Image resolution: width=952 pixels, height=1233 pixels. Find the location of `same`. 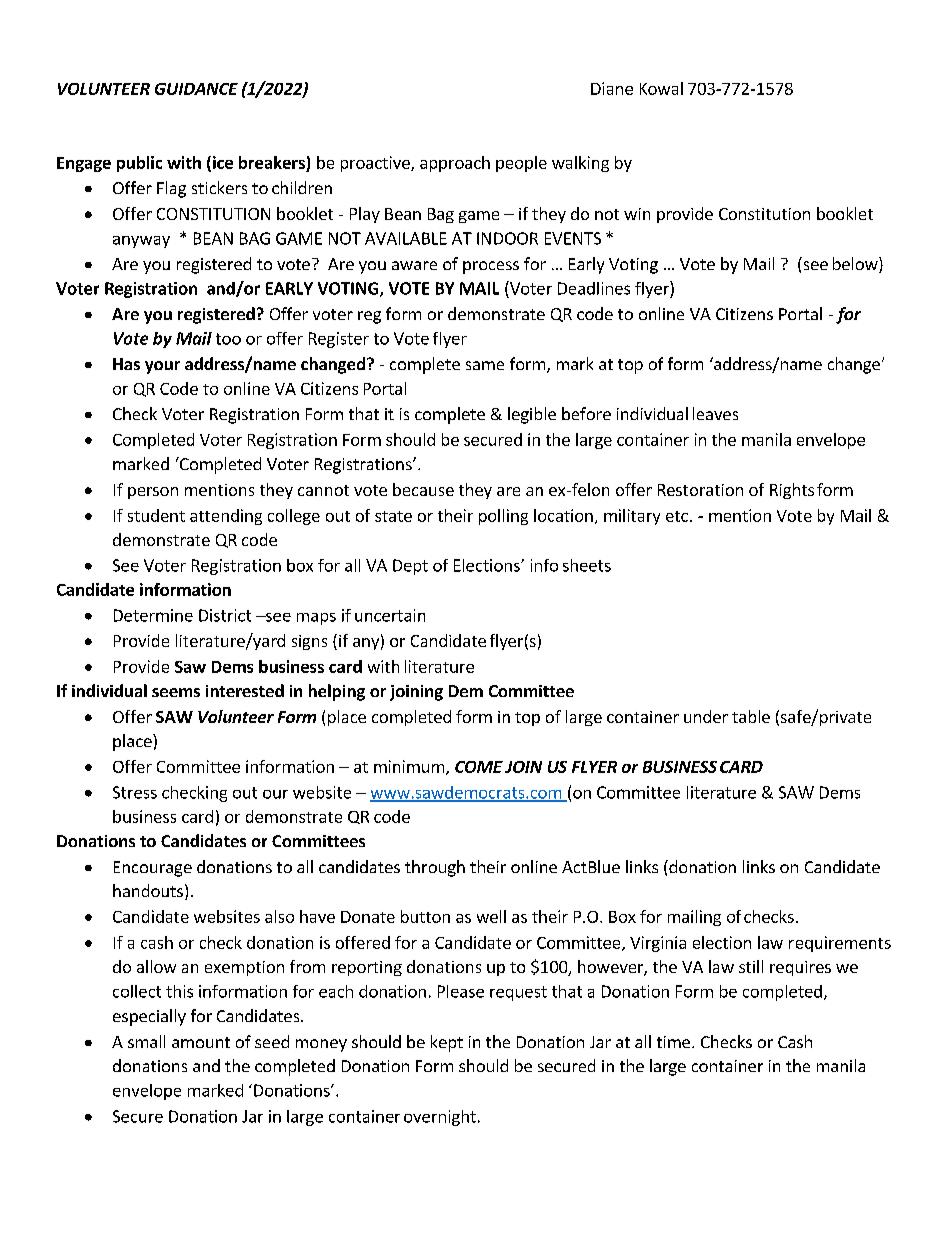

same is located at coordinates (485, 365).
